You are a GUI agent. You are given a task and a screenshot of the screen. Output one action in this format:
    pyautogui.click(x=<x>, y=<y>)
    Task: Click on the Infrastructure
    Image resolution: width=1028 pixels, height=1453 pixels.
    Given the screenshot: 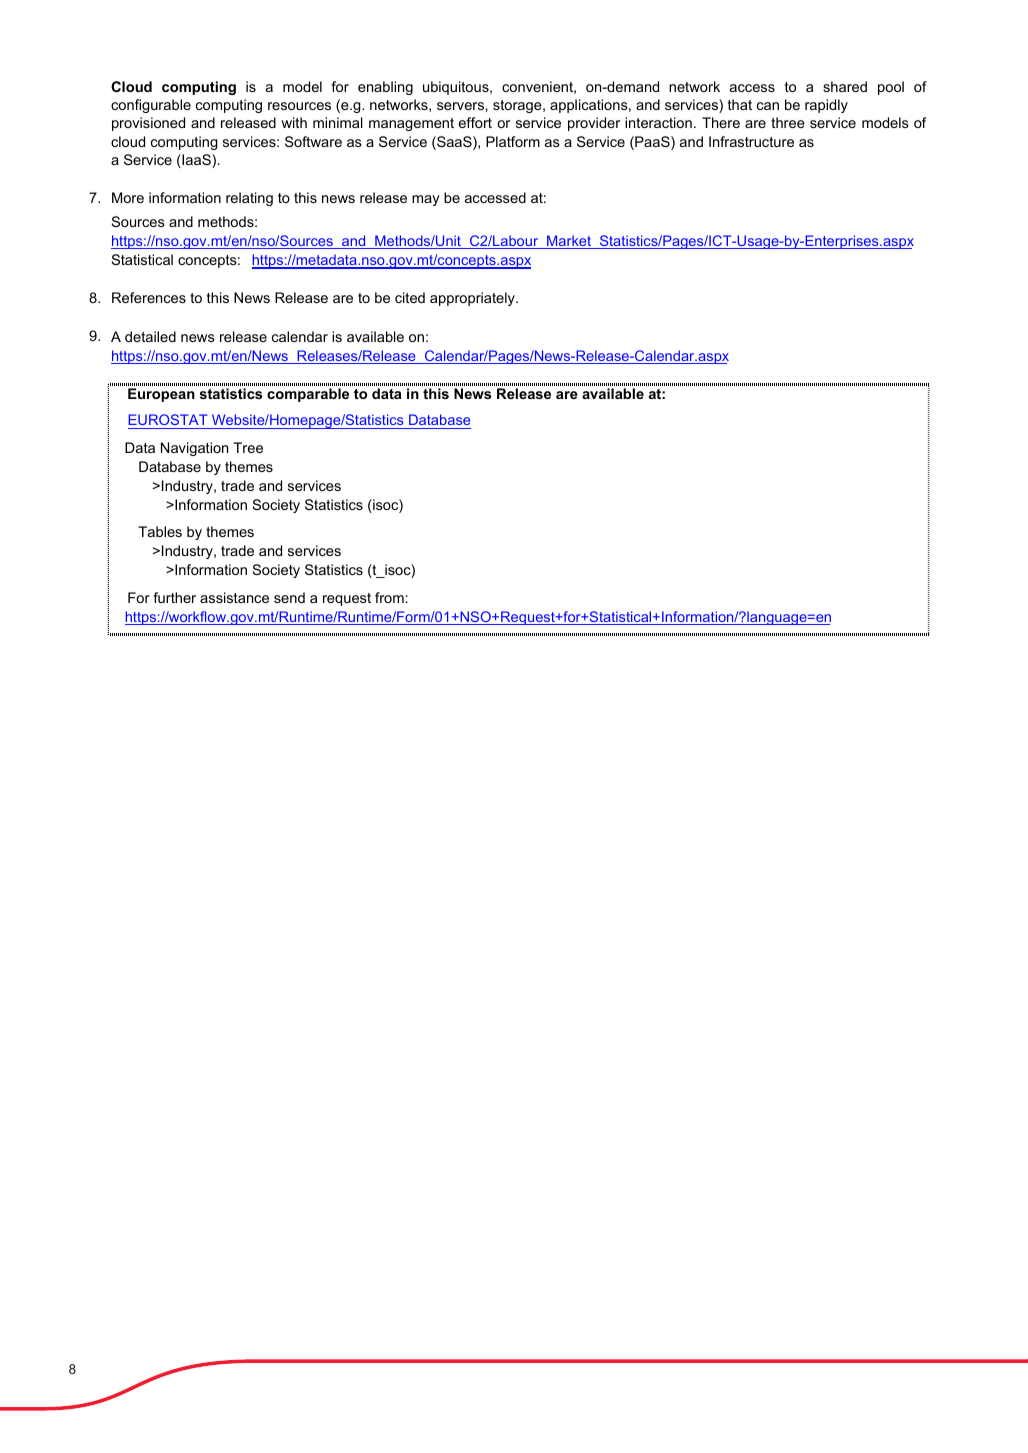 What is the action you would take?
    pyautogui.click(x=751, y=141)
